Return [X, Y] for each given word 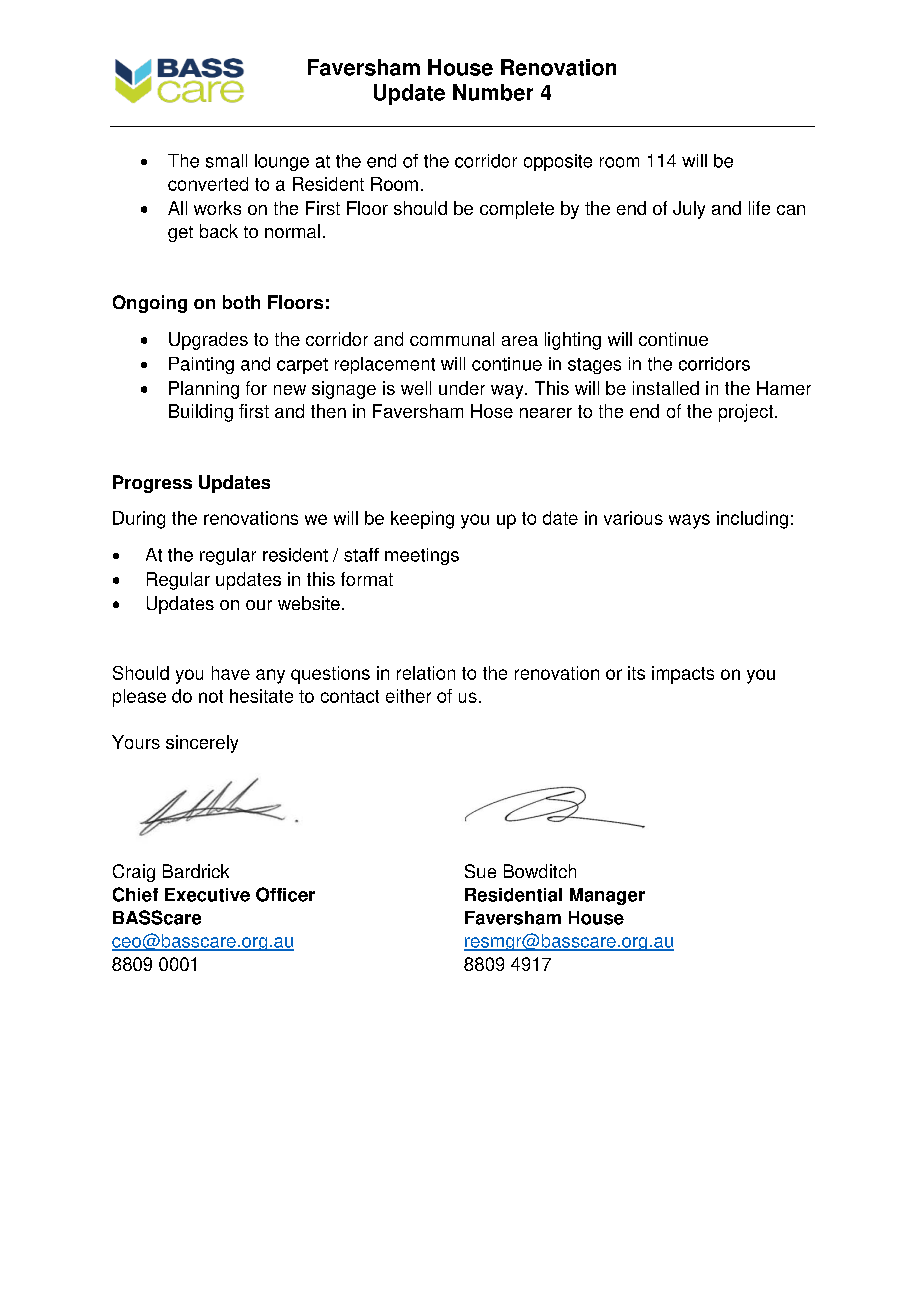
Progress [152, 484]
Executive [207, 895]
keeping [422, 520]
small [226, 161]
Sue [480, 871]
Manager [607, 896]
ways [689, 521]
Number [493, 92]
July [689, 210]
